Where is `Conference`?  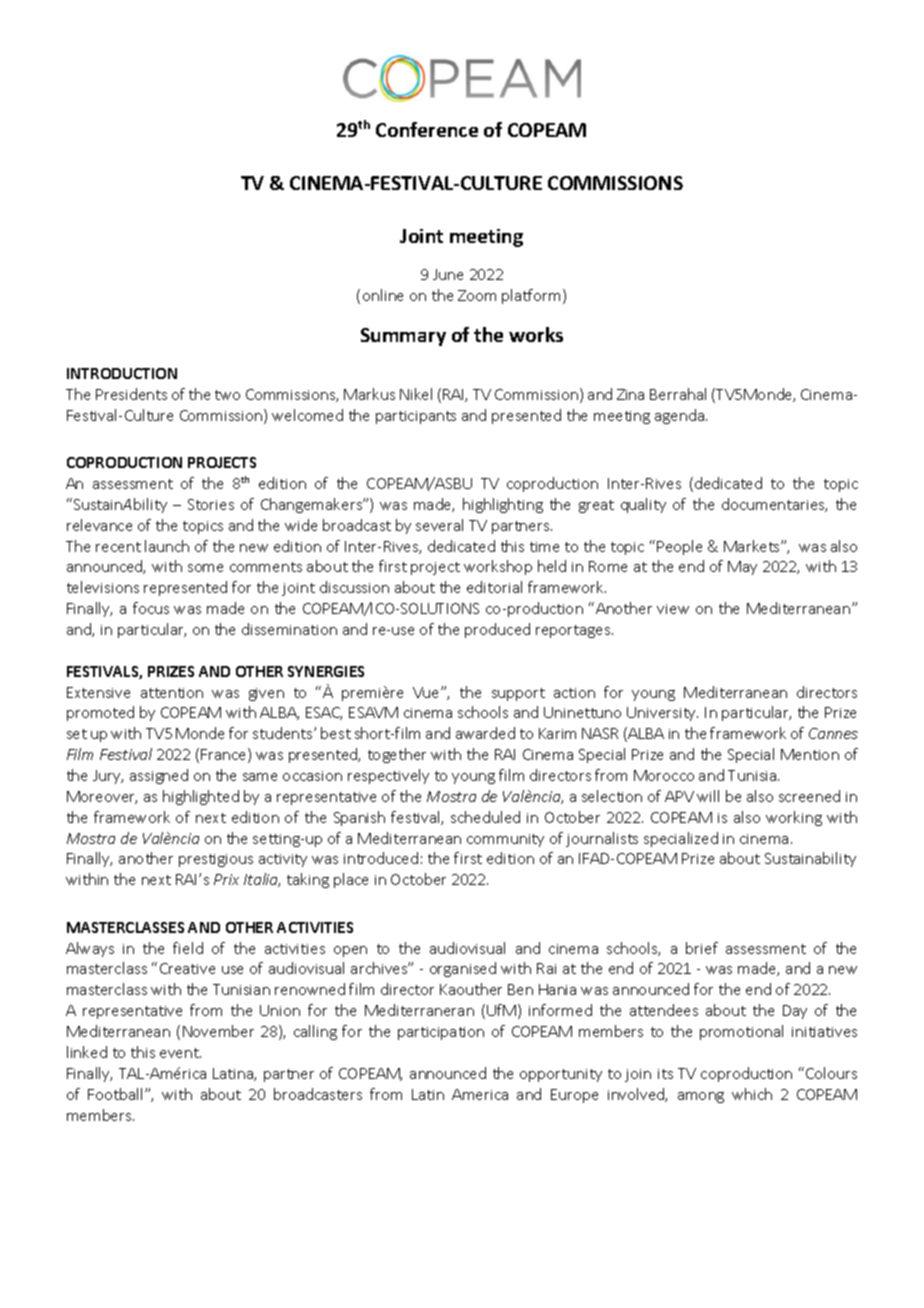
Conference is located at coordinates (427, 129).
